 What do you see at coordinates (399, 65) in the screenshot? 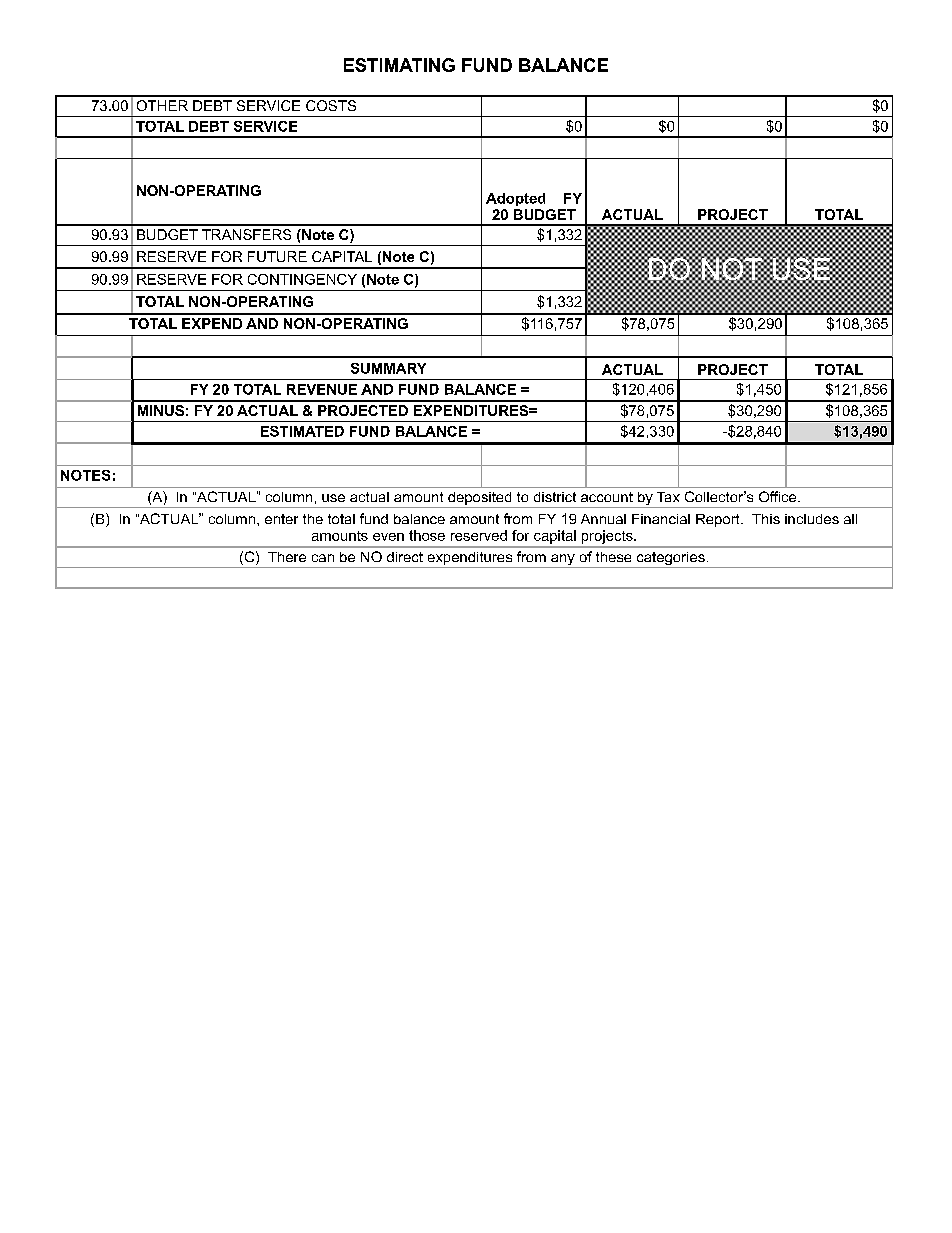
I see `ESTIMATING` at bounding box center [399, 65].
